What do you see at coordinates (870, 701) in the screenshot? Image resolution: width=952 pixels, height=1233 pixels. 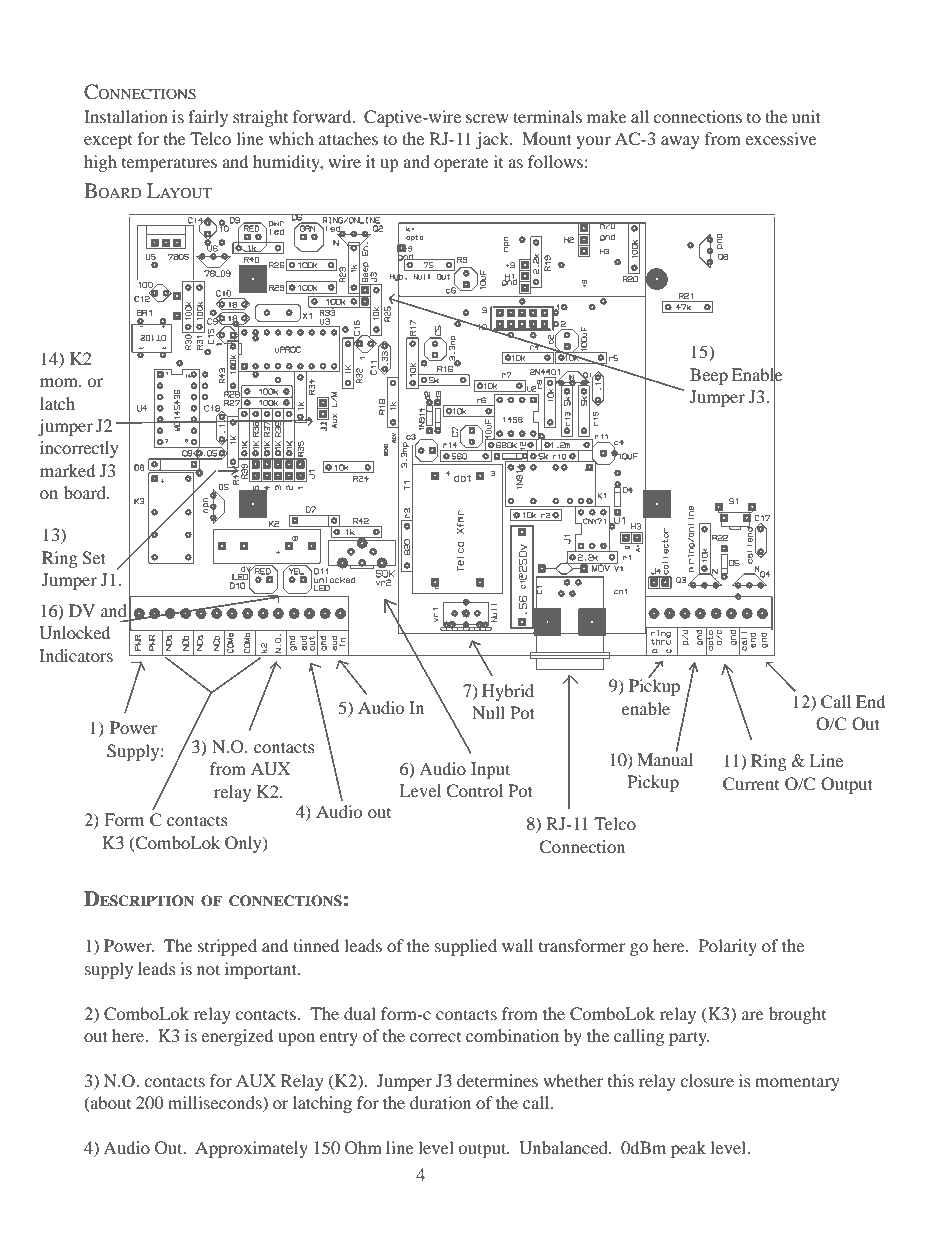 I see `End` at bounding box center [870, 701].
